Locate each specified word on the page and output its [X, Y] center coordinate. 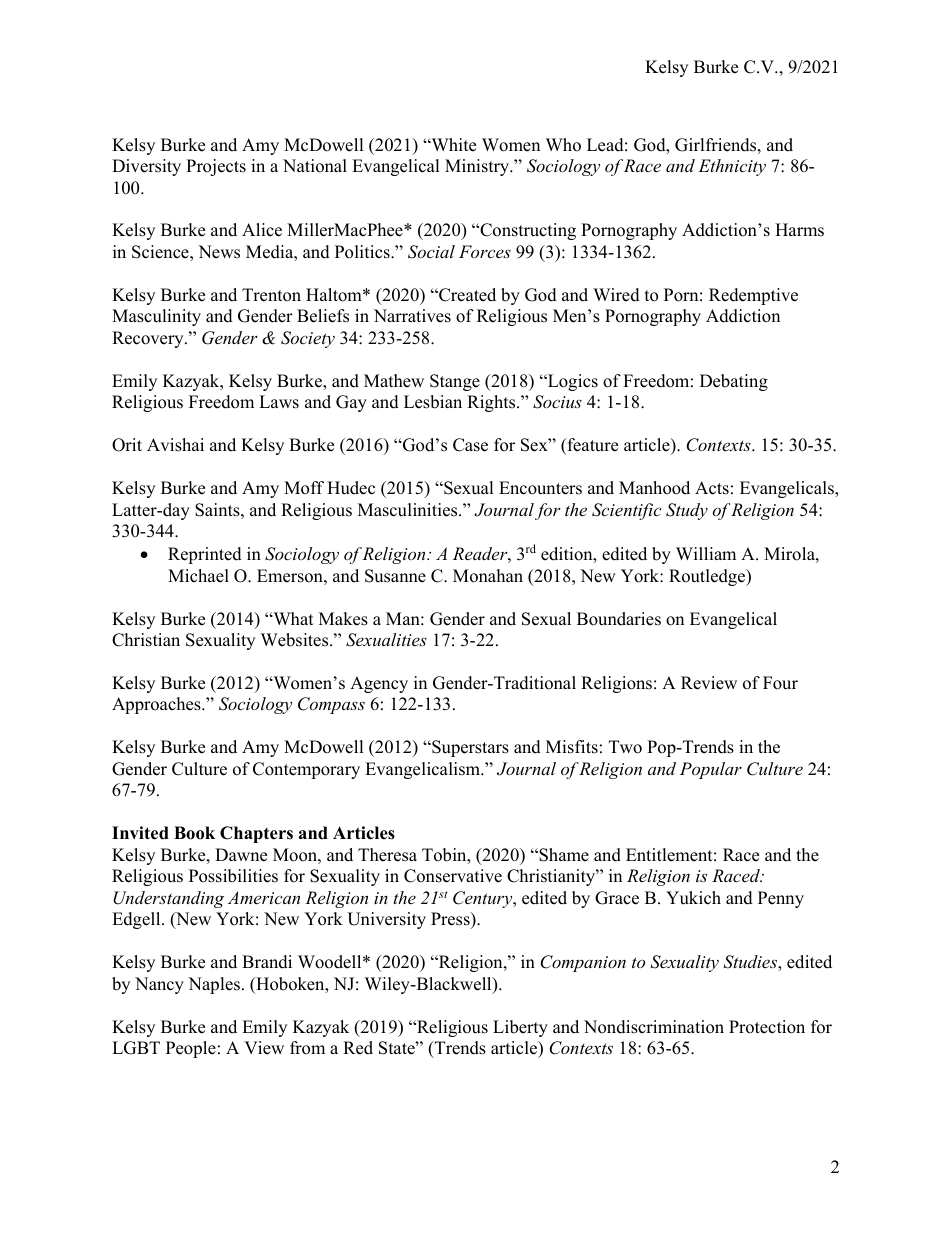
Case [470, 445]
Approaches [157, 705]
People [191, 1049]
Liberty [520, 1028]
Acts [712, 488]
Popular [711, 770]
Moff [304, 488]
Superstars [469, 748]
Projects [216, 167]
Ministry [478, 167]
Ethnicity [732, 167]
